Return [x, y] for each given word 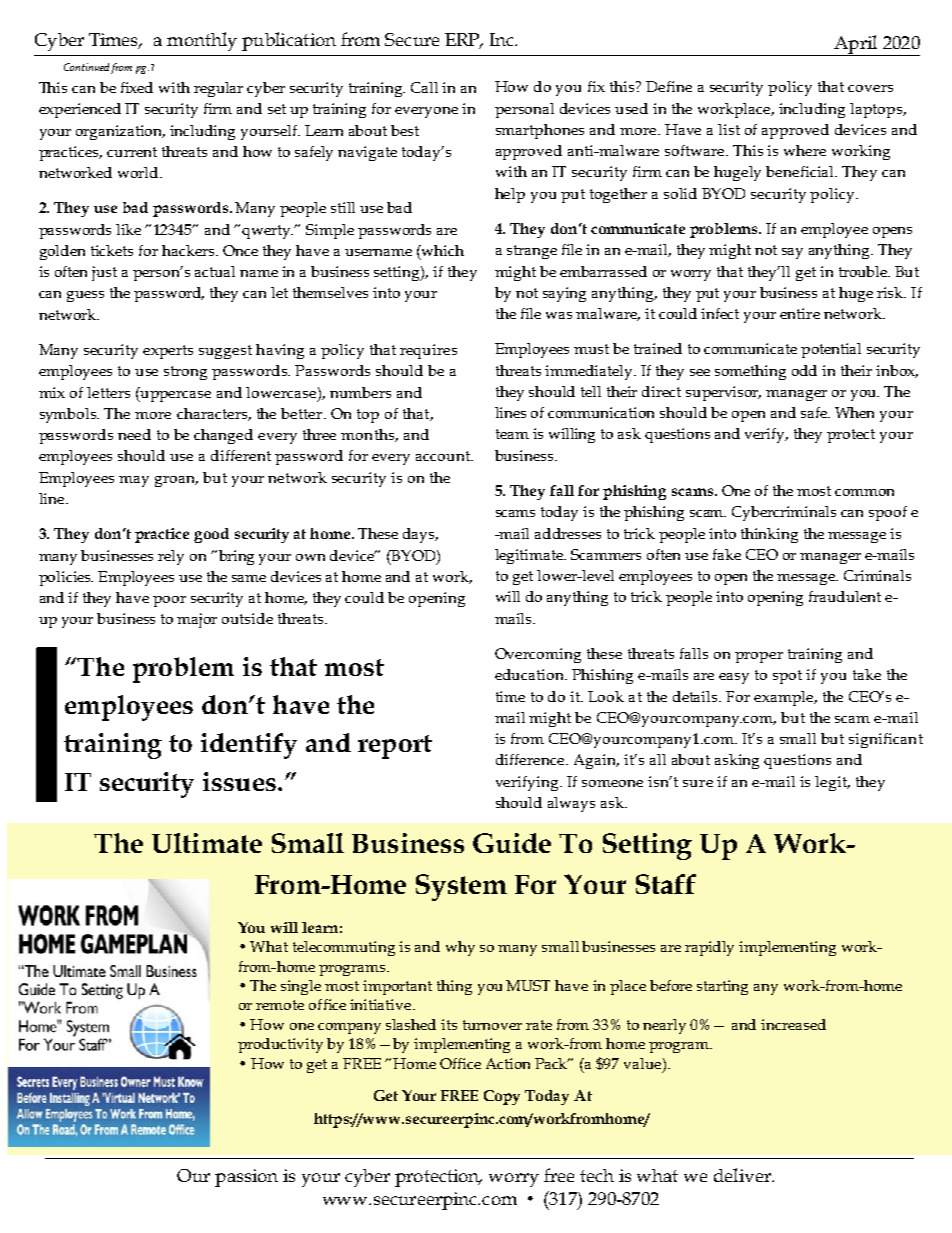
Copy [502, 1097]
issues [239, 781]
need [134, 434]
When [854, 412]
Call [424, 87]
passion [246, 1178]
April [856, 45]
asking [737, 761]
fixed [137, 87]
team [512, 434]
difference [531, 759]
